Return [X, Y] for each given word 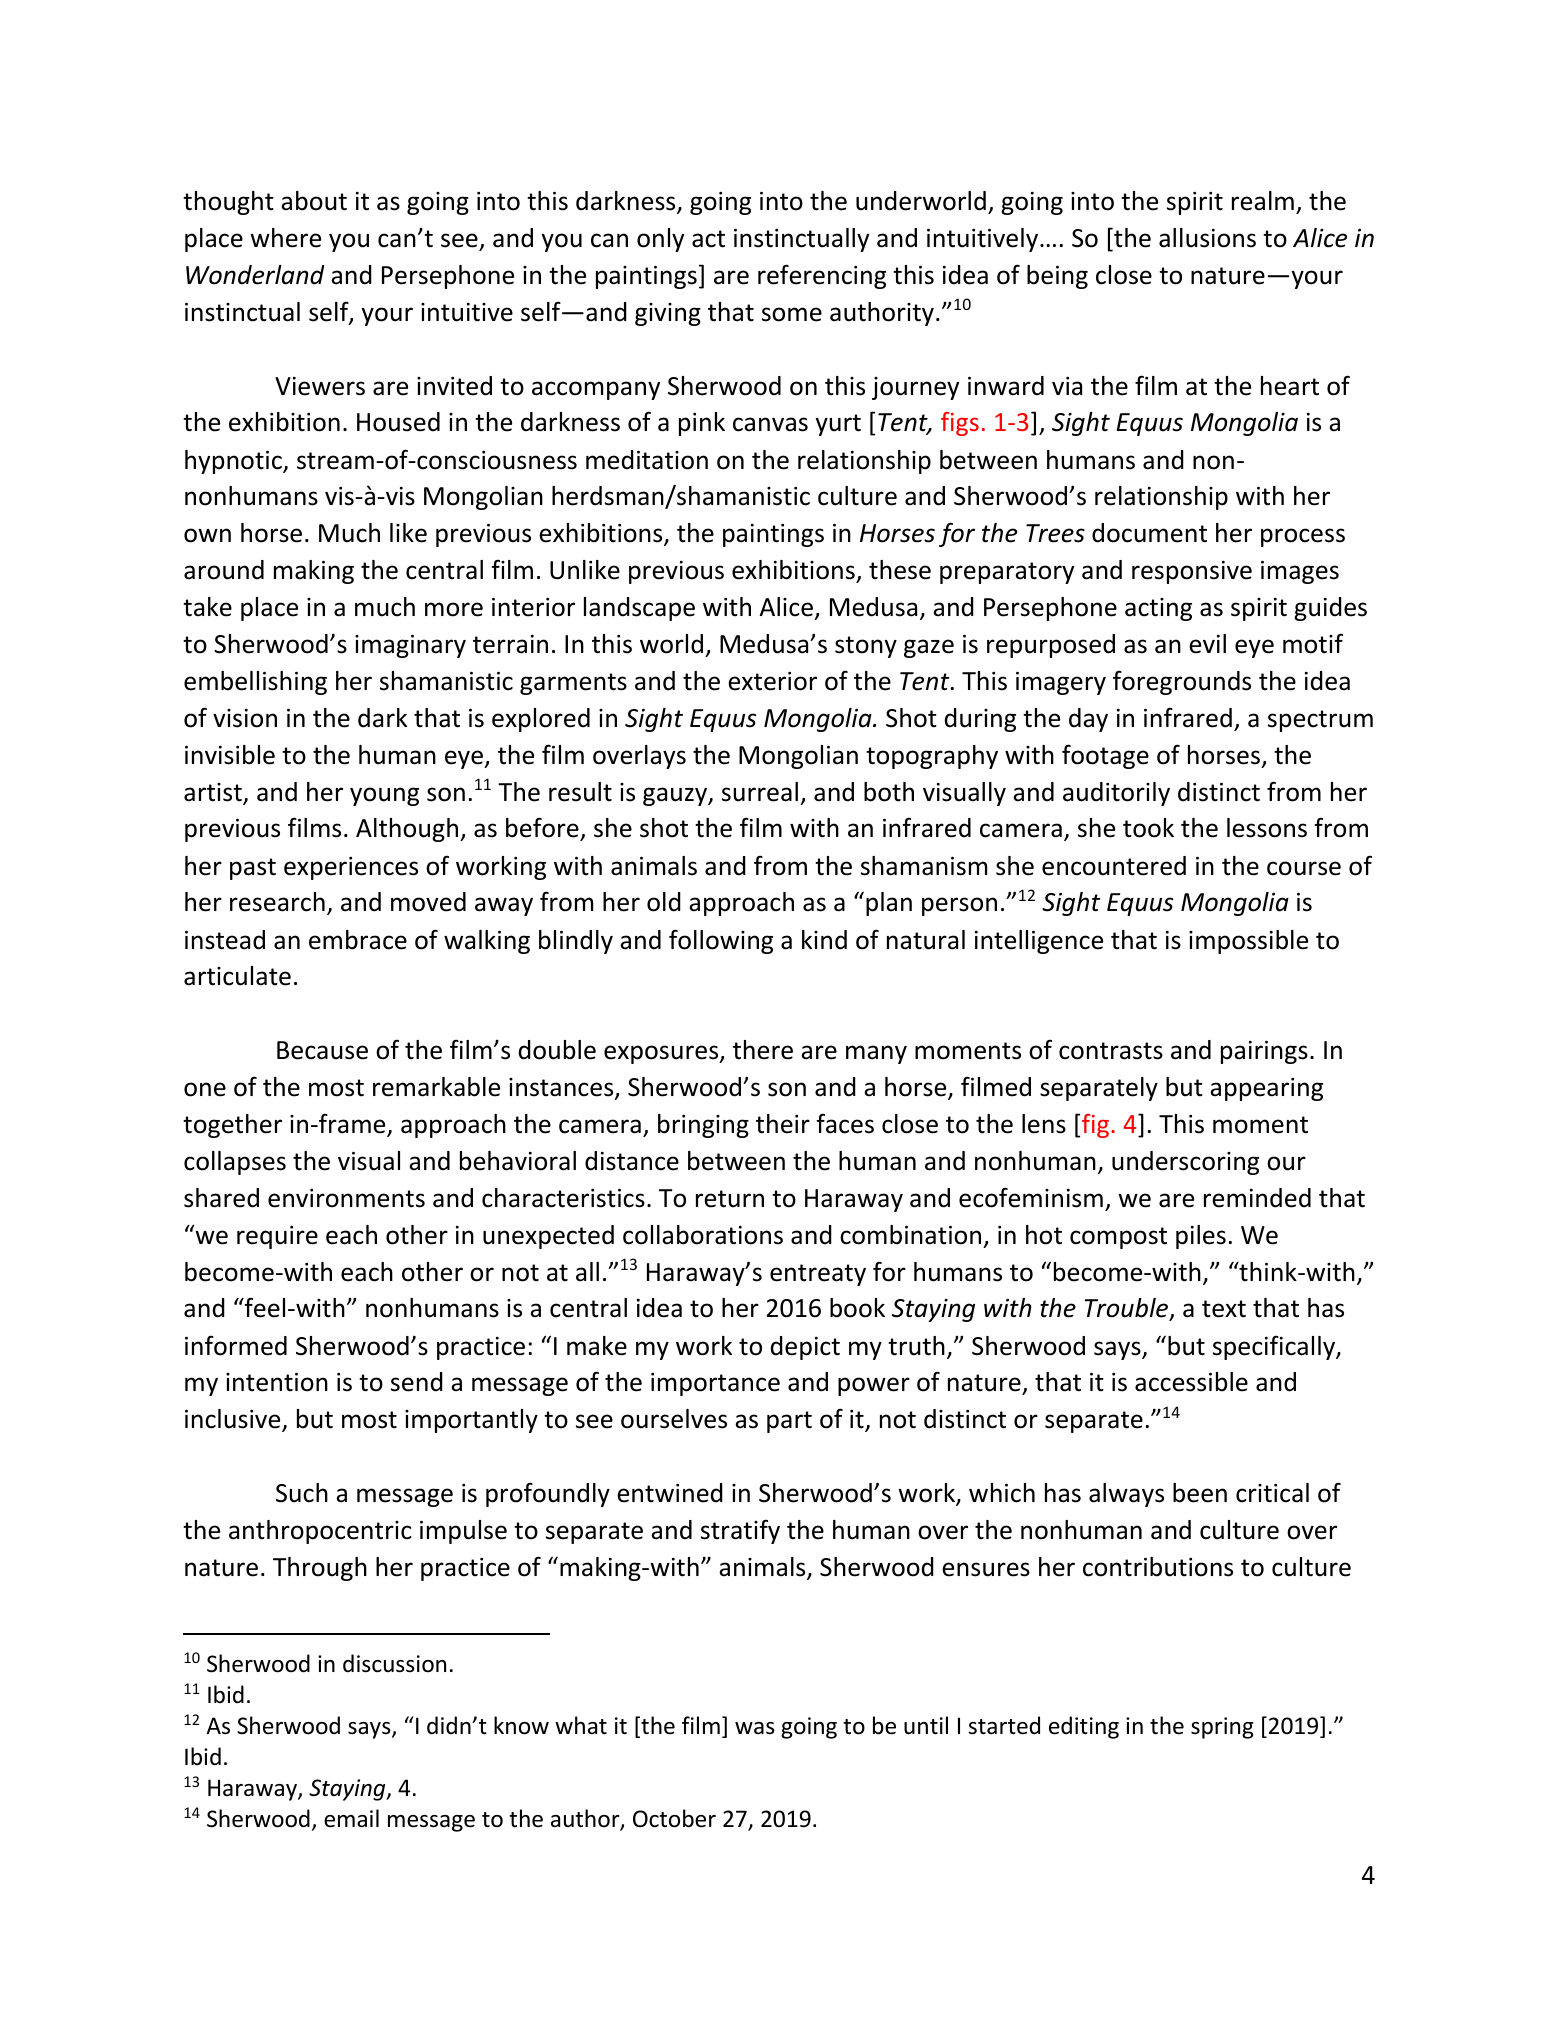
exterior [772, 681]
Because [322, 1050]
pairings [1264, 1052]
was [755, 1728]
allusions [1207, 238]
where [285, 238]
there [763, 1050]
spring [1222, 1728]
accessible [1191, 1382]
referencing [822, 276]
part [789, 1422]
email [351, 1818]
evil [1207, 644]
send [417, 1382]
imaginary [410, 646]
